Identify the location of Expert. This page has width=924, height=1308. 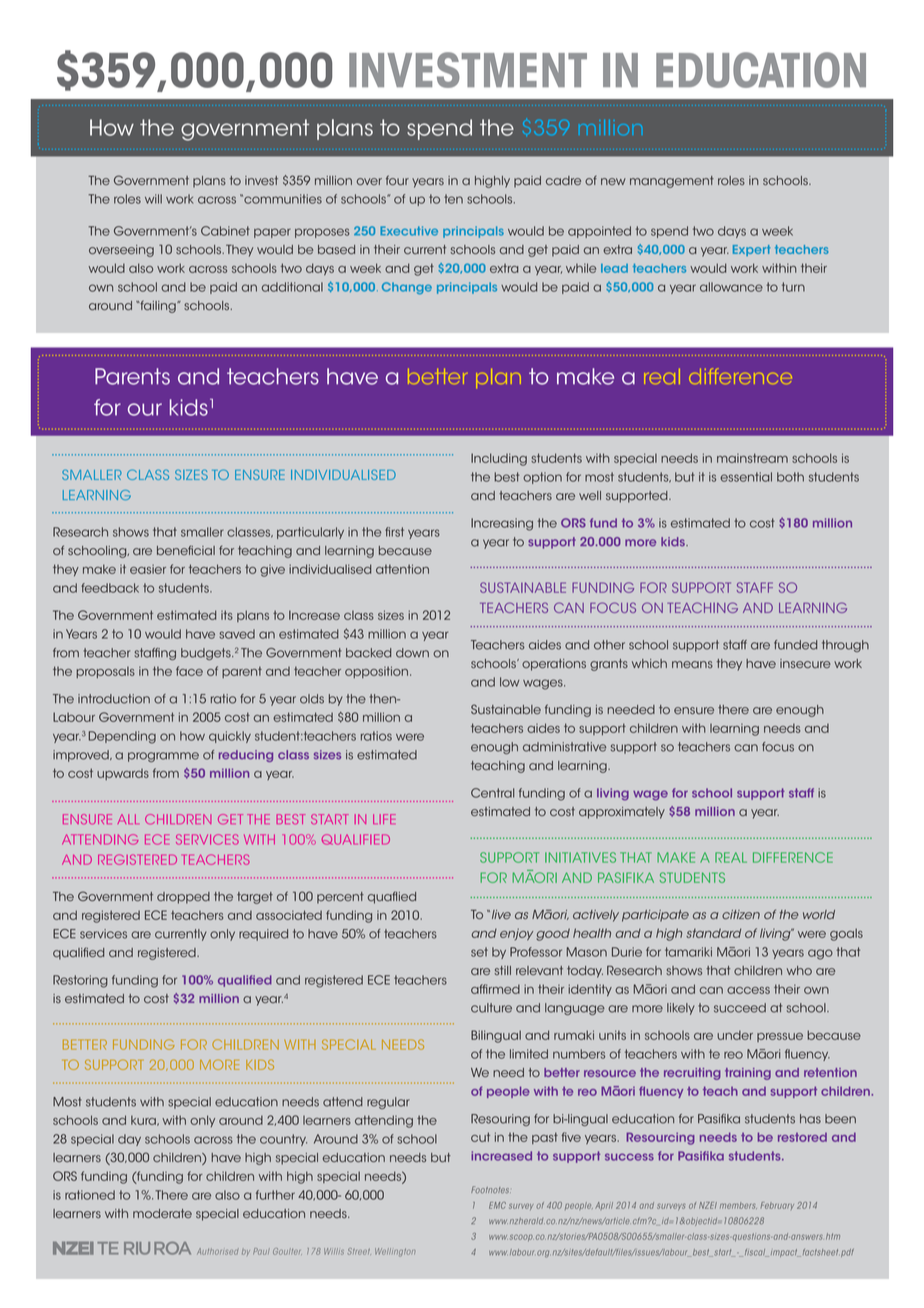
(752, 250).
